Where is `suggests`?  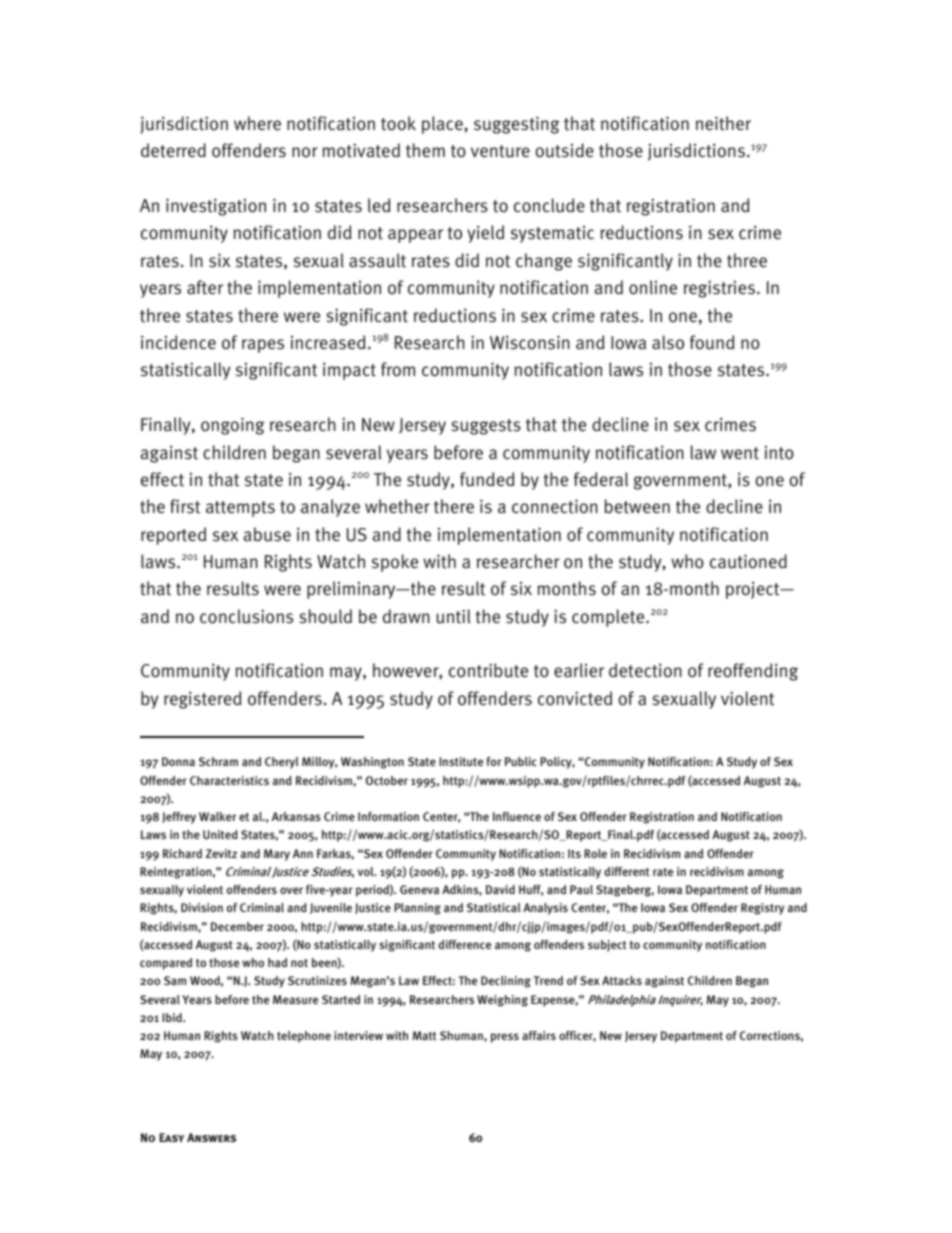
suggests is located at coordinates (486, 427).
